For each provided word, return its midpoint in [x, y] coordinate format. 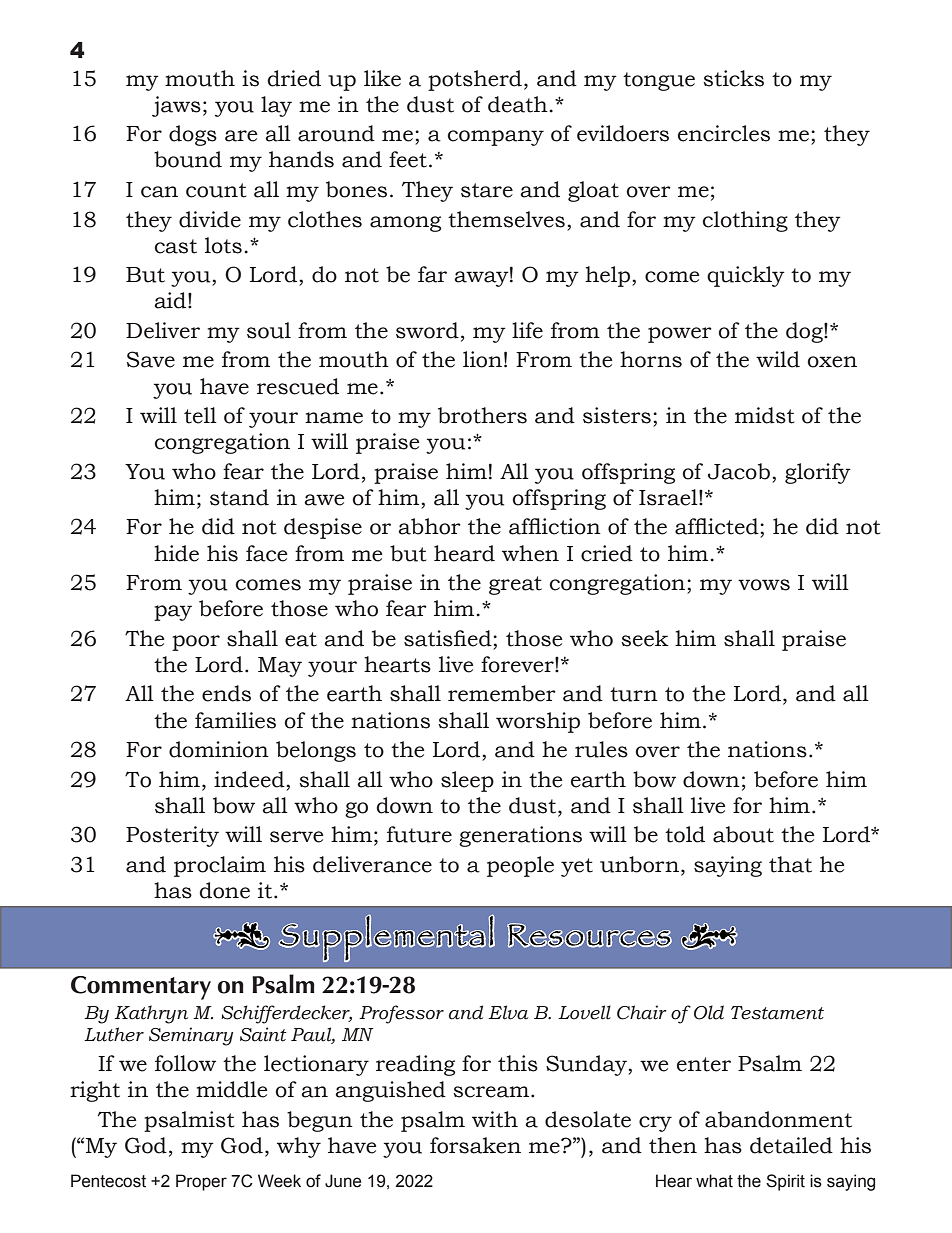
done [225, 890]
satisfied [449, 638]
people [520, 866]
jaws [176, 106]
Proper [201, 1182]
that [790, 864]
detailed [791, 1145]
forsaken [475, 1145]
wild [778, 359]
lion [482, 359]
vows [764, 585]
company [496, 138]
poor [196, 643]
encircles [724, 133]
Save [151, 359]
